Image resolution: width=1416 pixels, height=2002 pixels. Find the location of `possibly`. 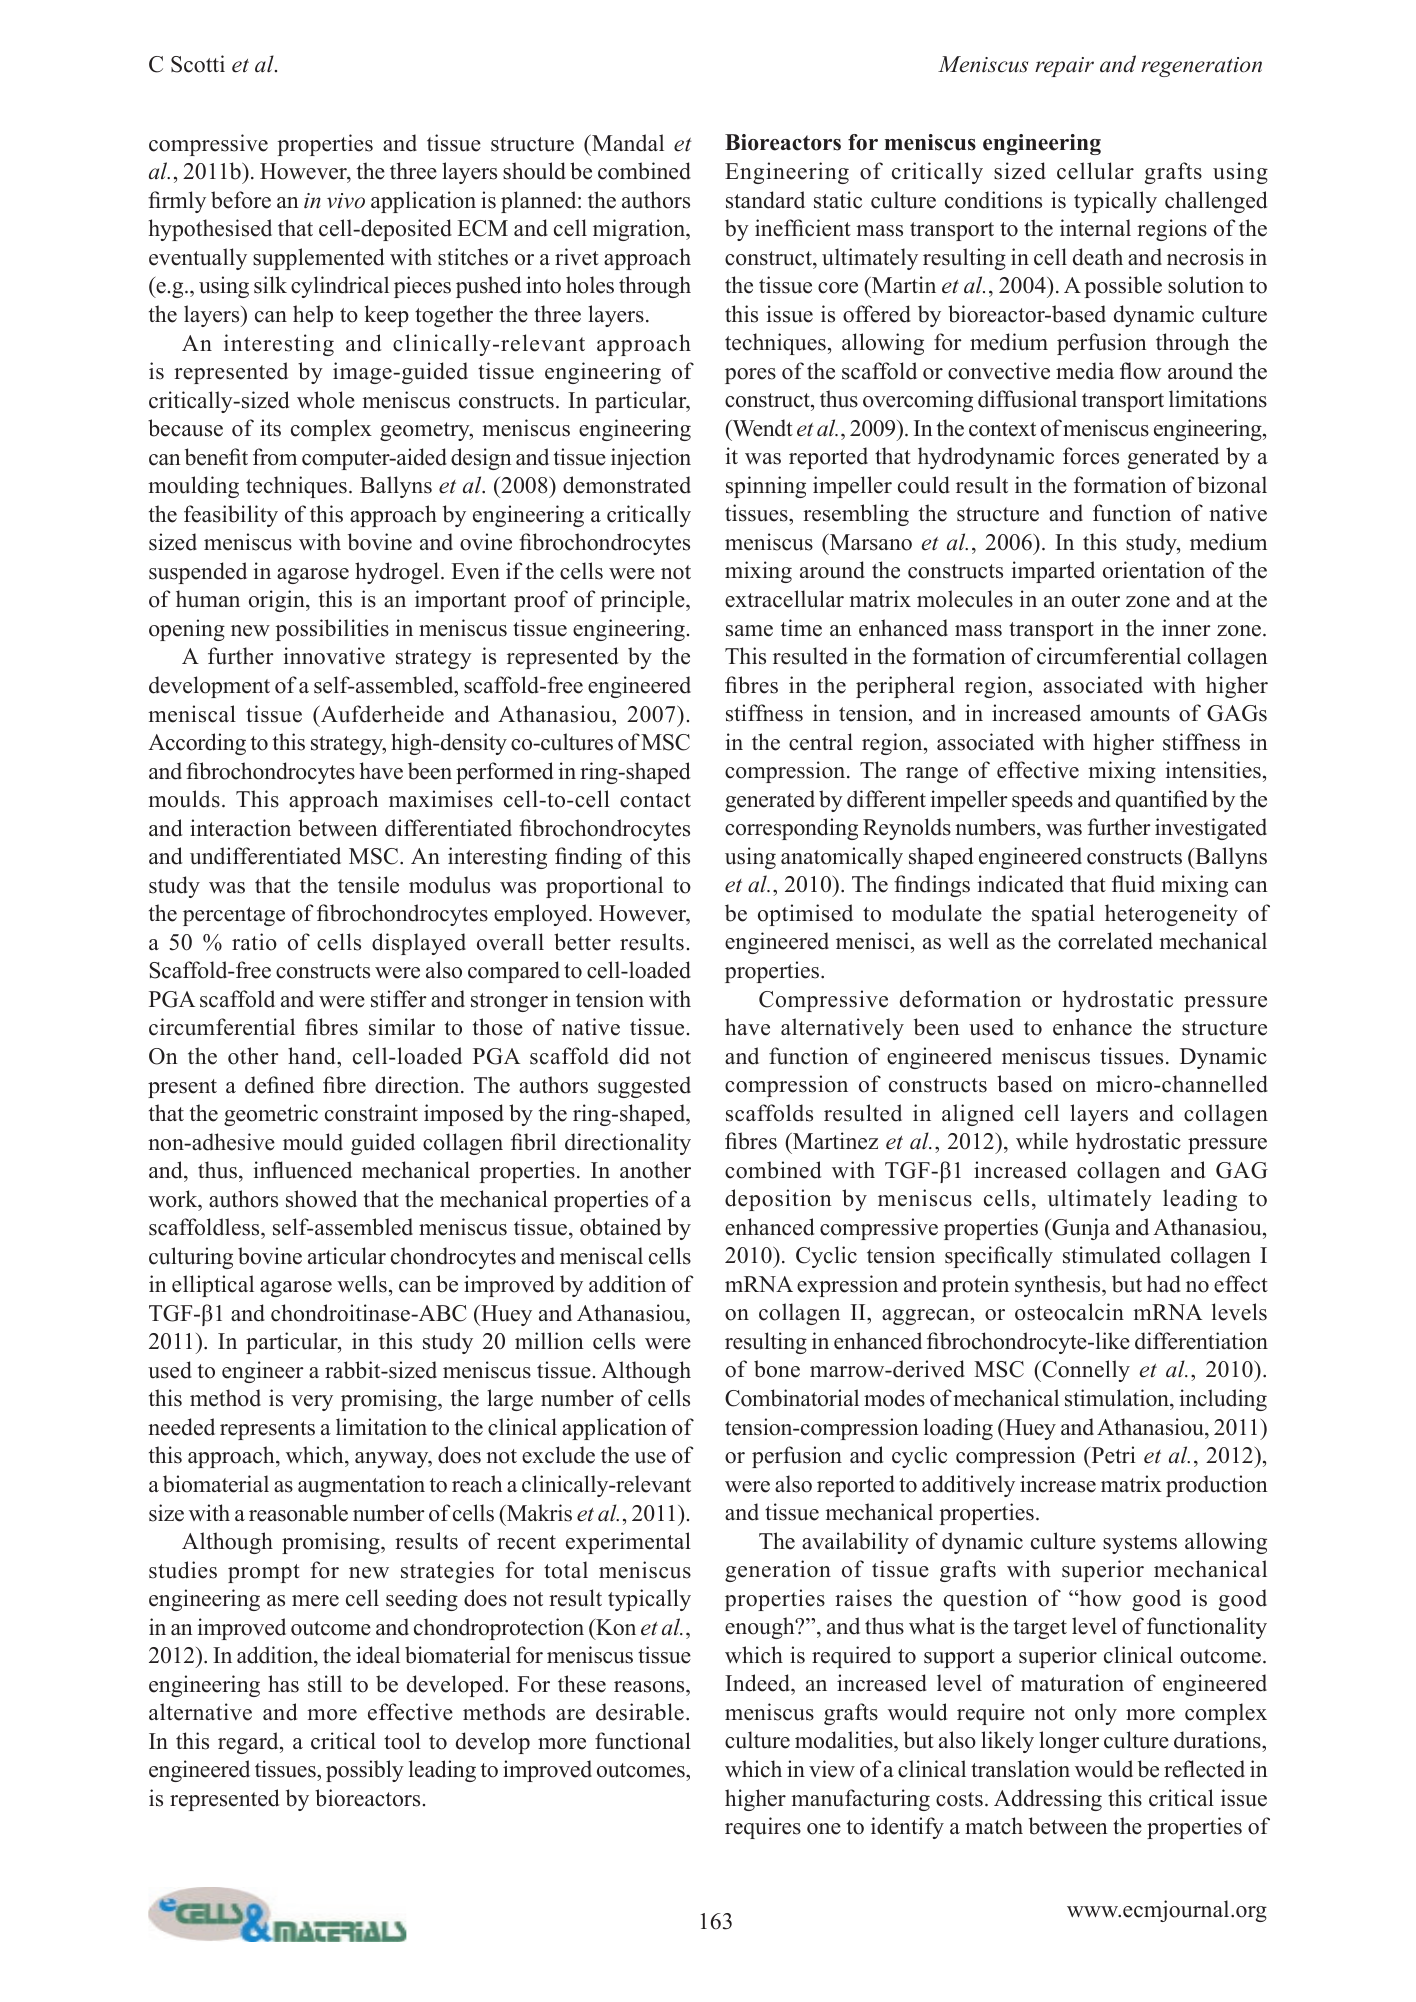

possibly is located at coordinates (365, 1771).
